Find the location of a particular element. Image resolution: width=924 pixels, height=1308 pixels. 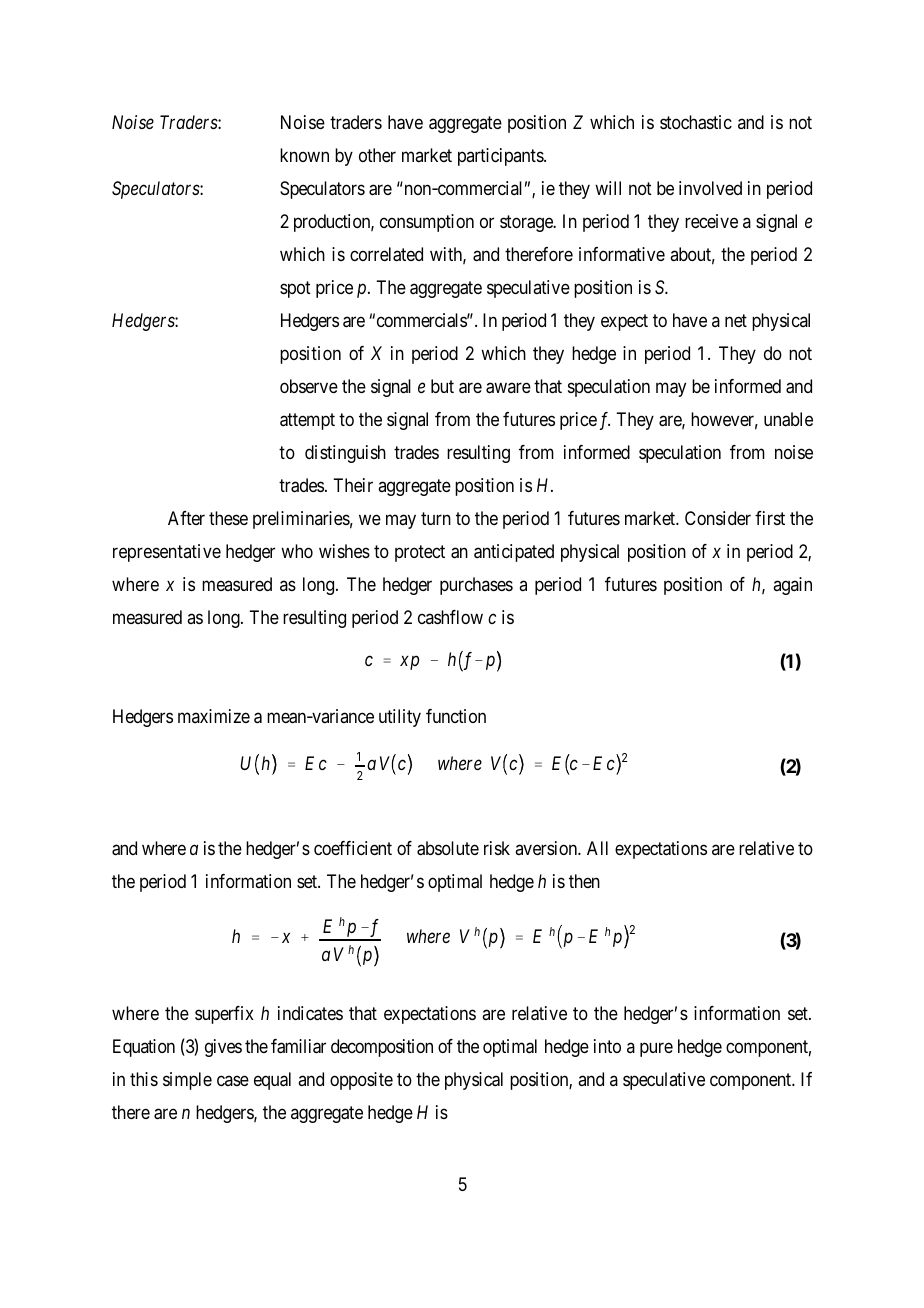

stochastic is located at coordinates (696, 122).
